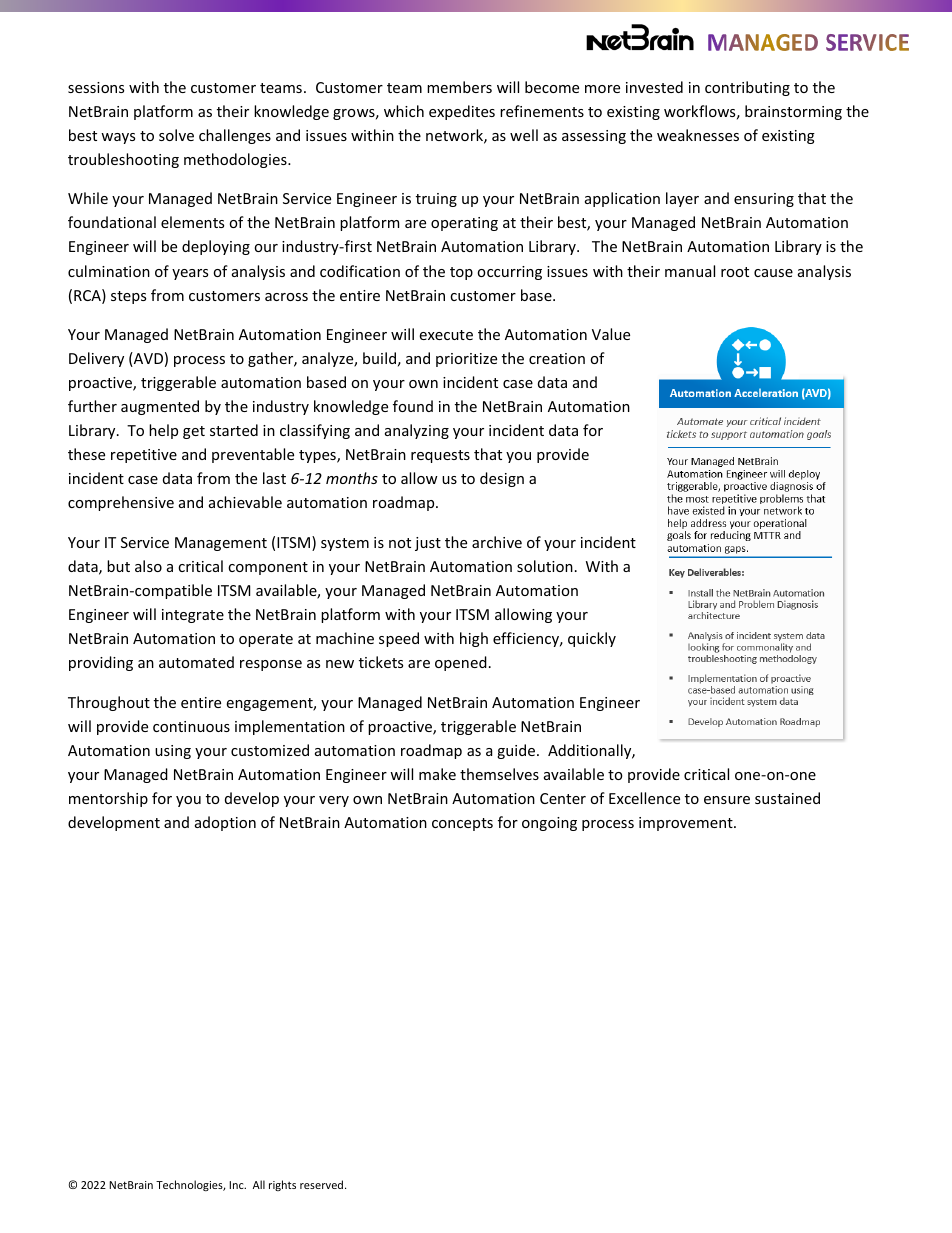  I want to click on using, so click(173, 752).
